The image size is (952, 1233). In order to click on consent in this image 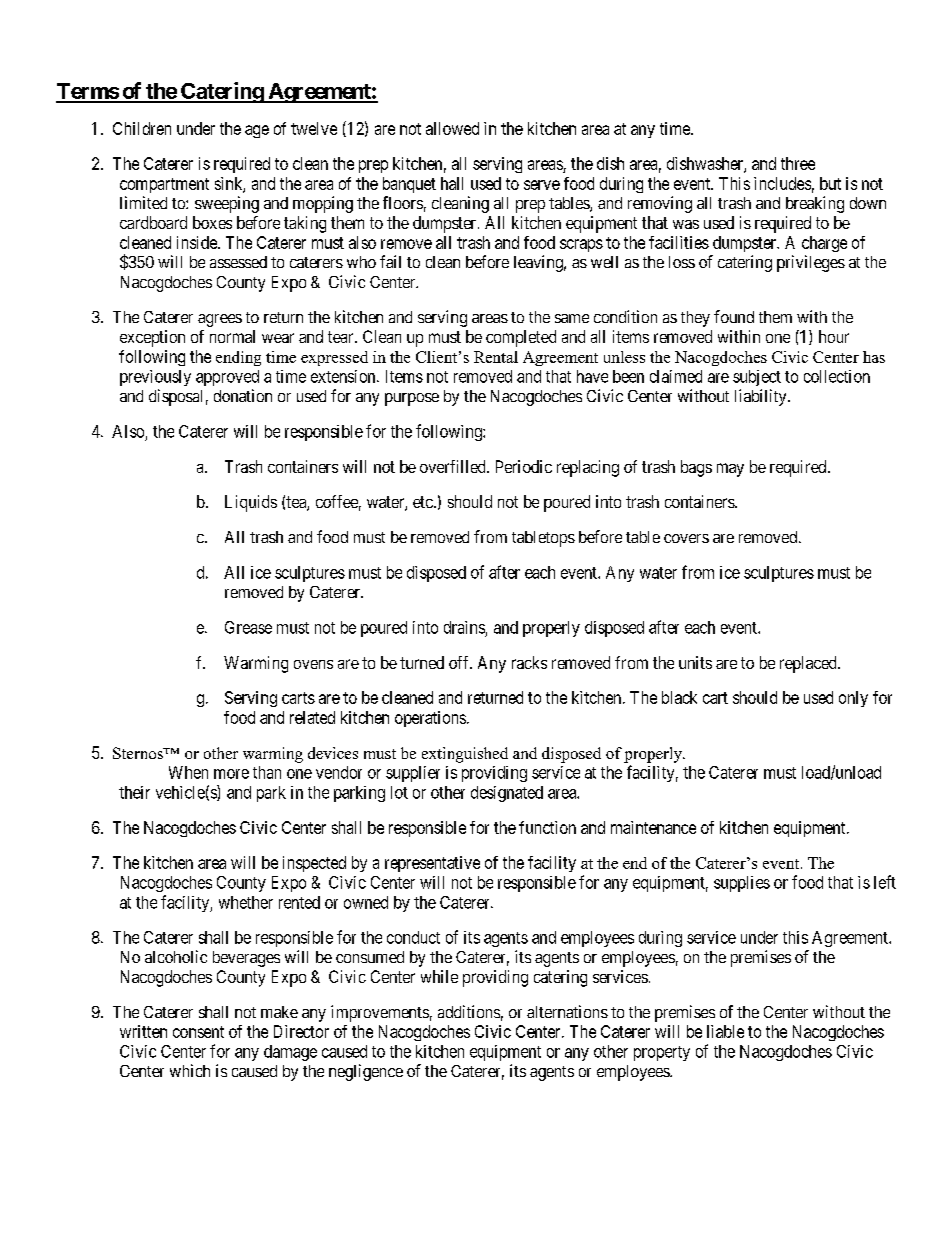, I will do `click(198, 1032)`.
